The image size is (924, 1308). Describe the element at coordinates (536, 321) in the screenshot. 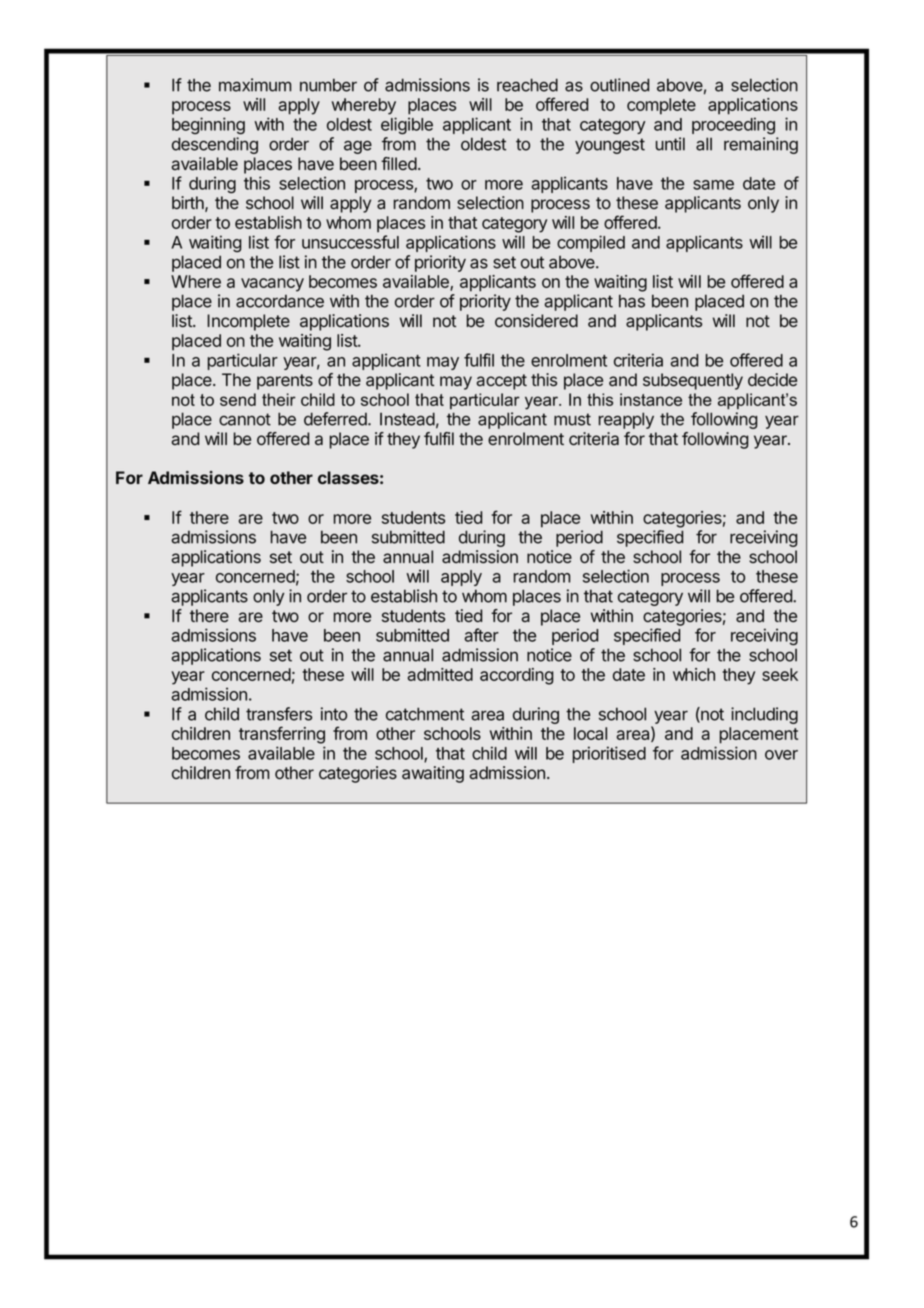

I see `considered` at that location.
